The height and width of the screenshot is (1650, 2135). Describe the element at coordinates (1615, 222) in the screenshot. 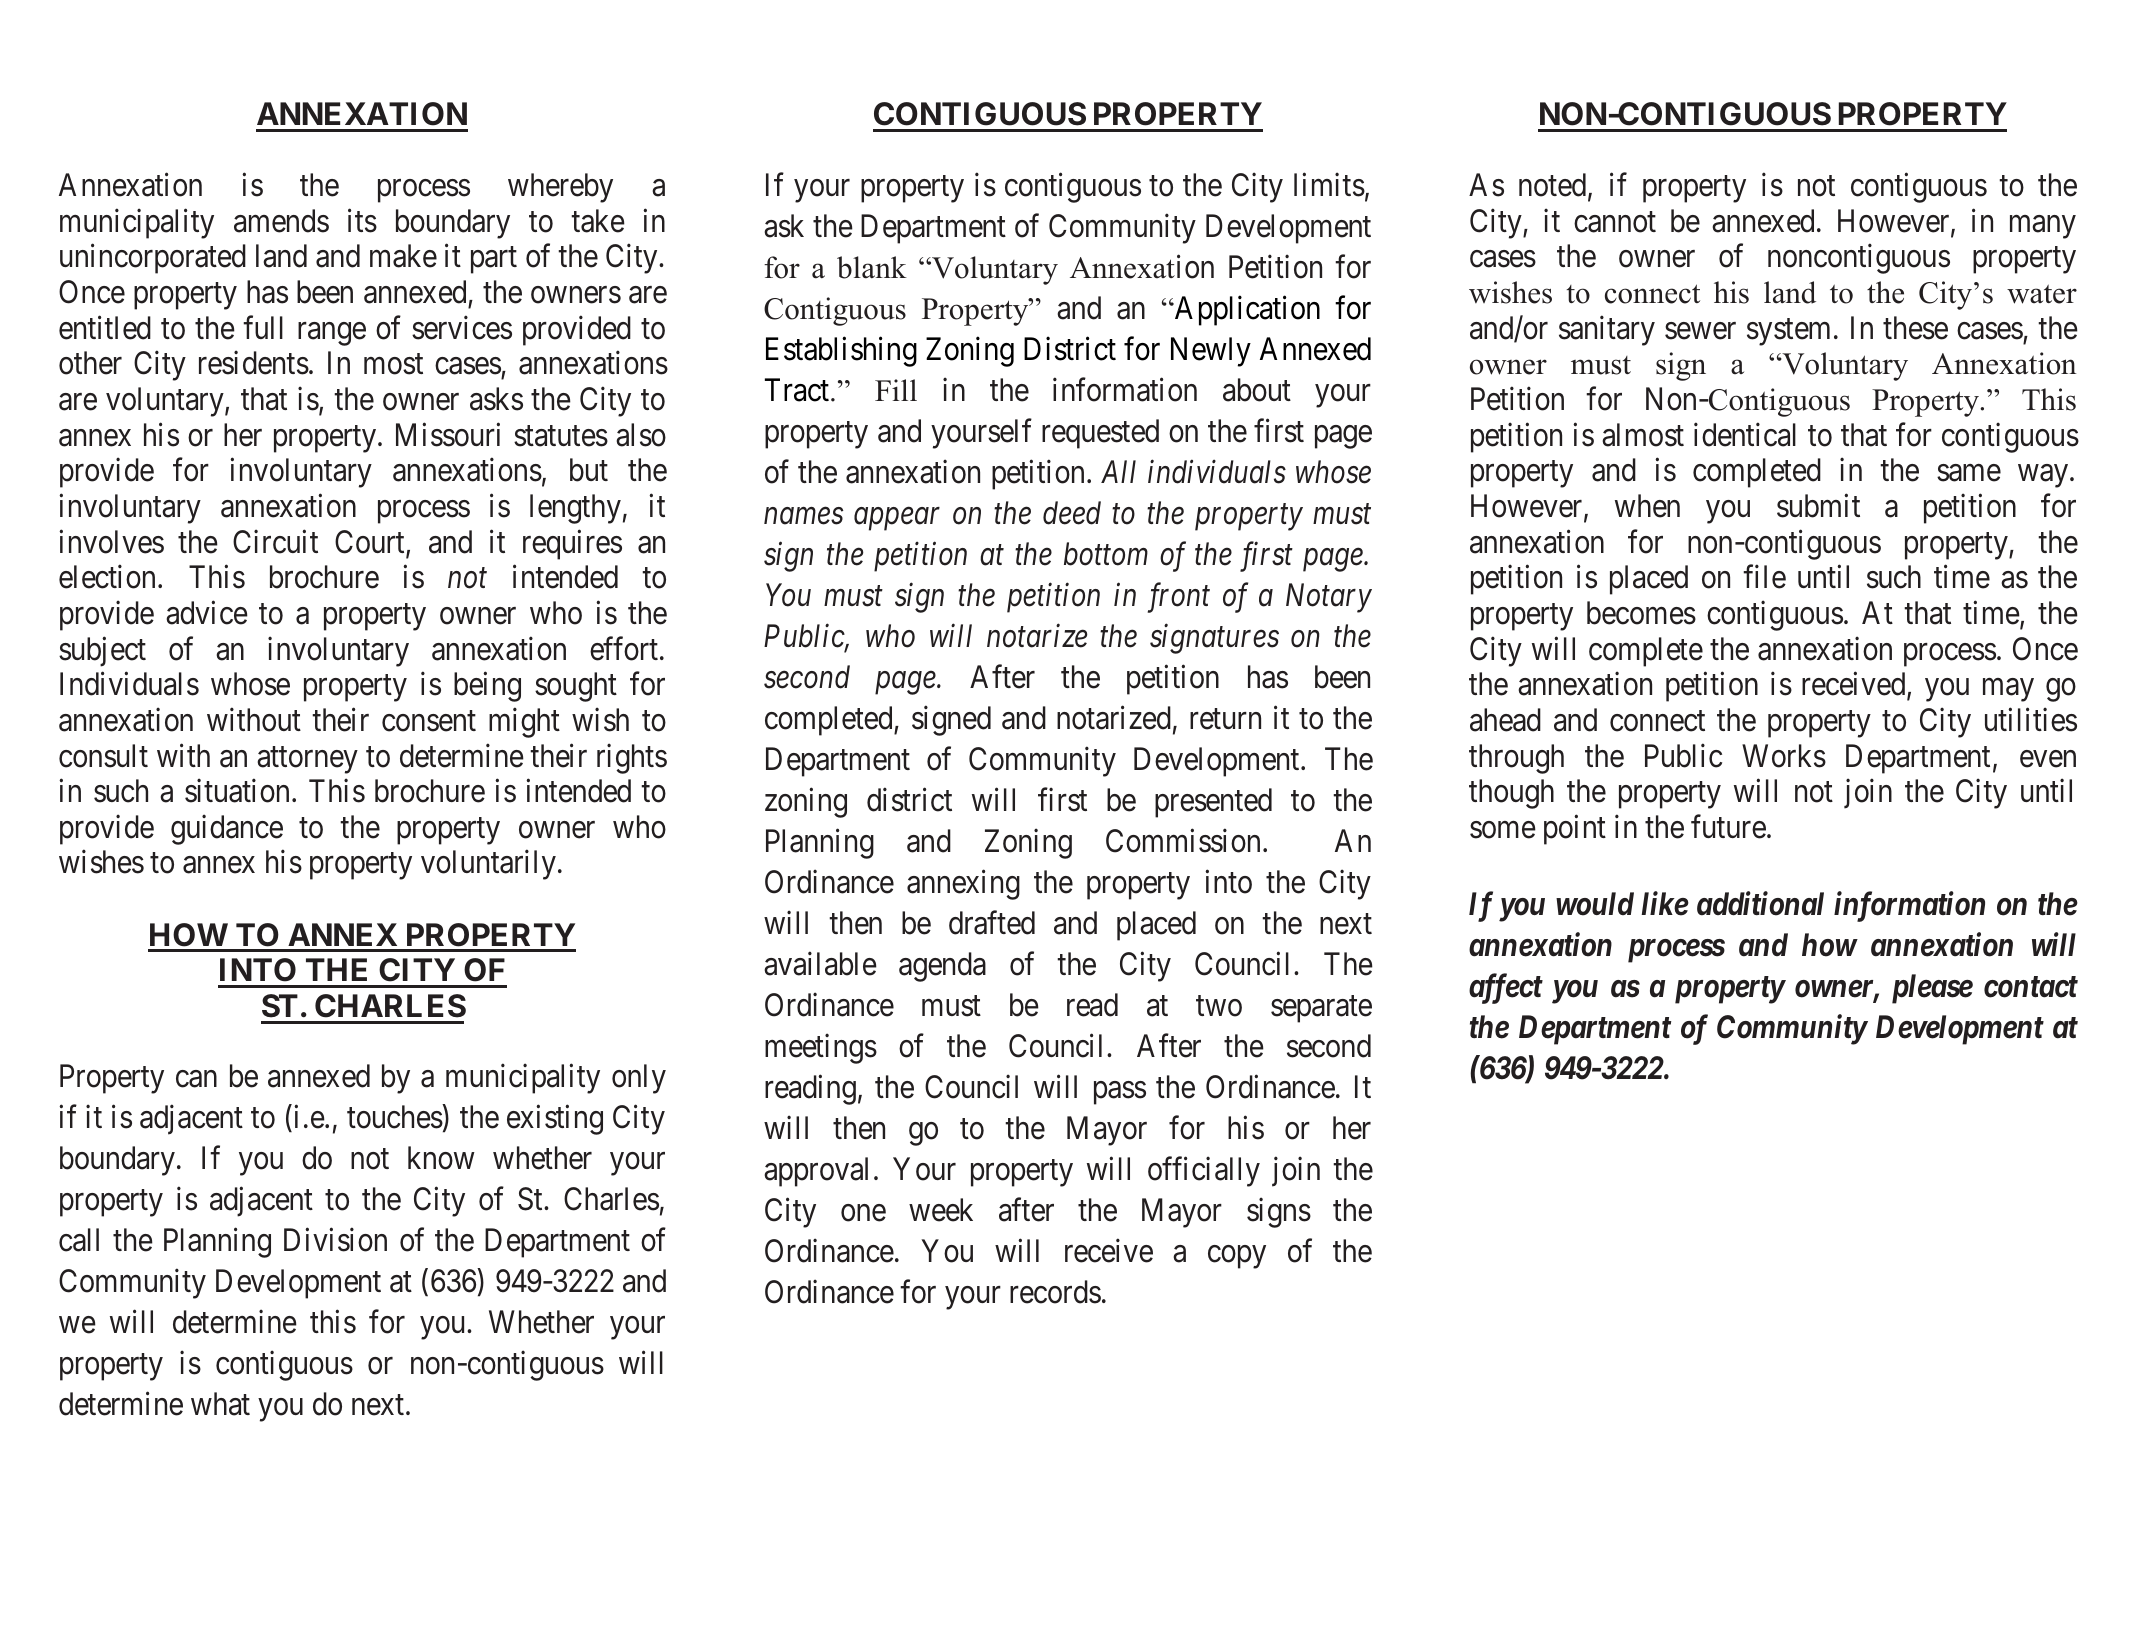

I see `cannot` at that location.
